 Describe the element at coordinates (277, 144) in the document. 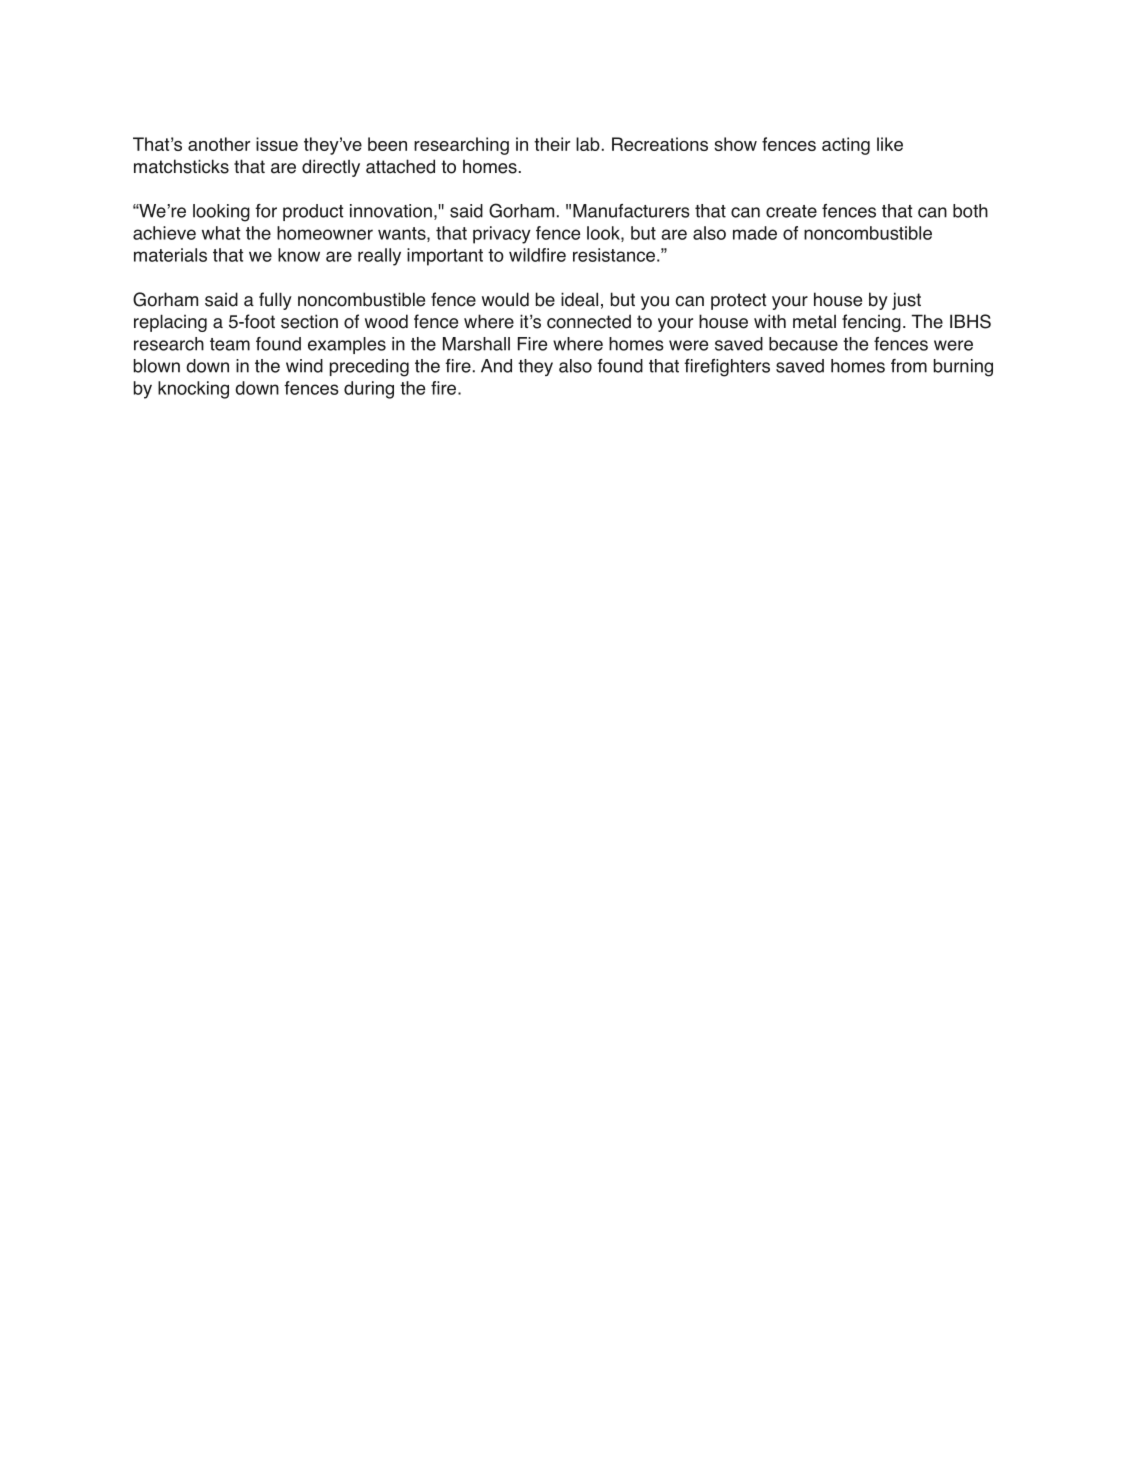

I see `issue` at that location.
